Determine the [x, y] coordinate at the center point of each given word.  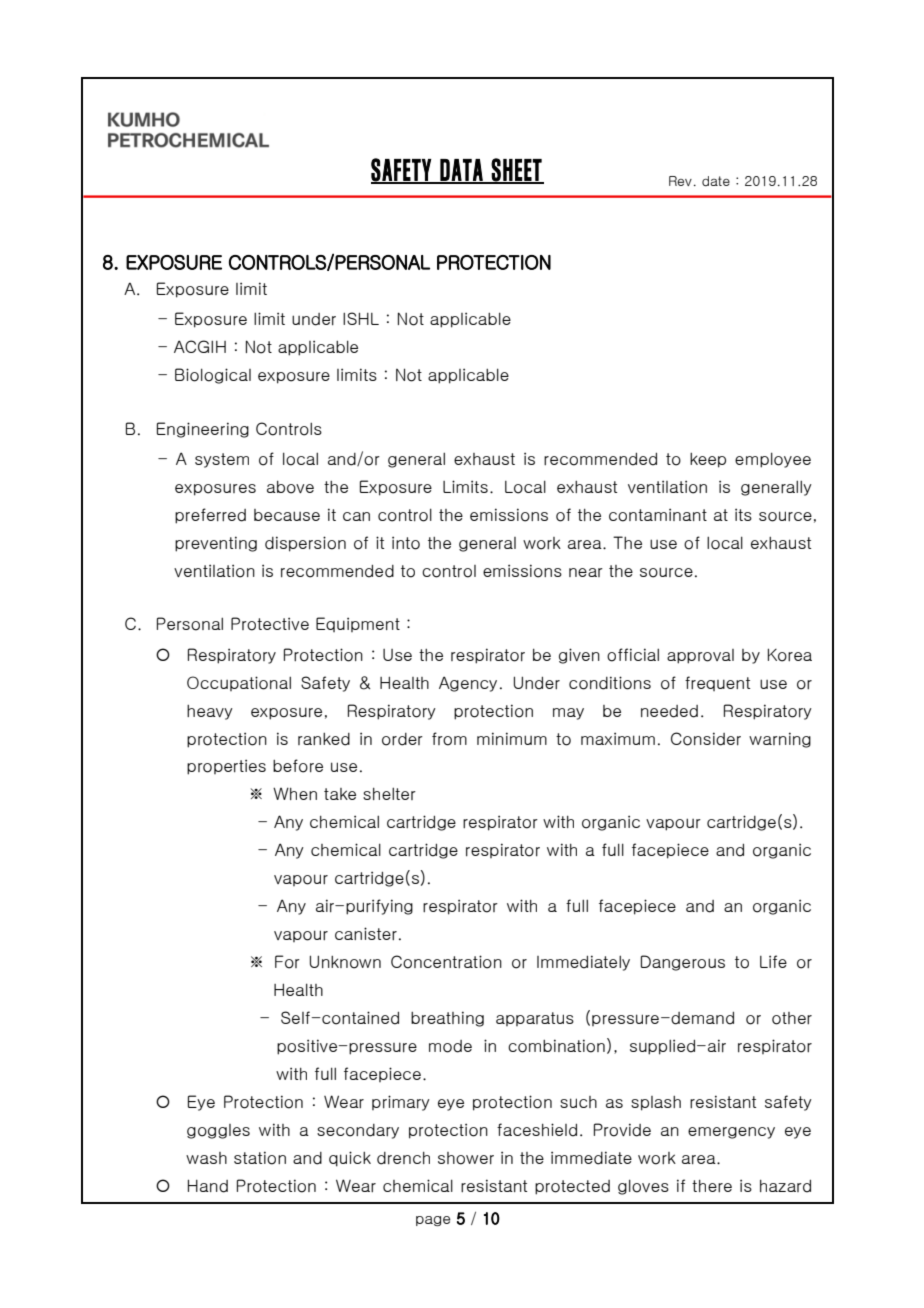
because [287, 515]
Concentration [446, 962]
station [260, 1158]
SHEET [517, 170]
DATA [461, 171]
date [716, 181]
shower [466, 1158]
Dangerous [683, 963]
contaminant [658, 515]
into [406, 543]
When [295, 793]
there [712, 1186]
